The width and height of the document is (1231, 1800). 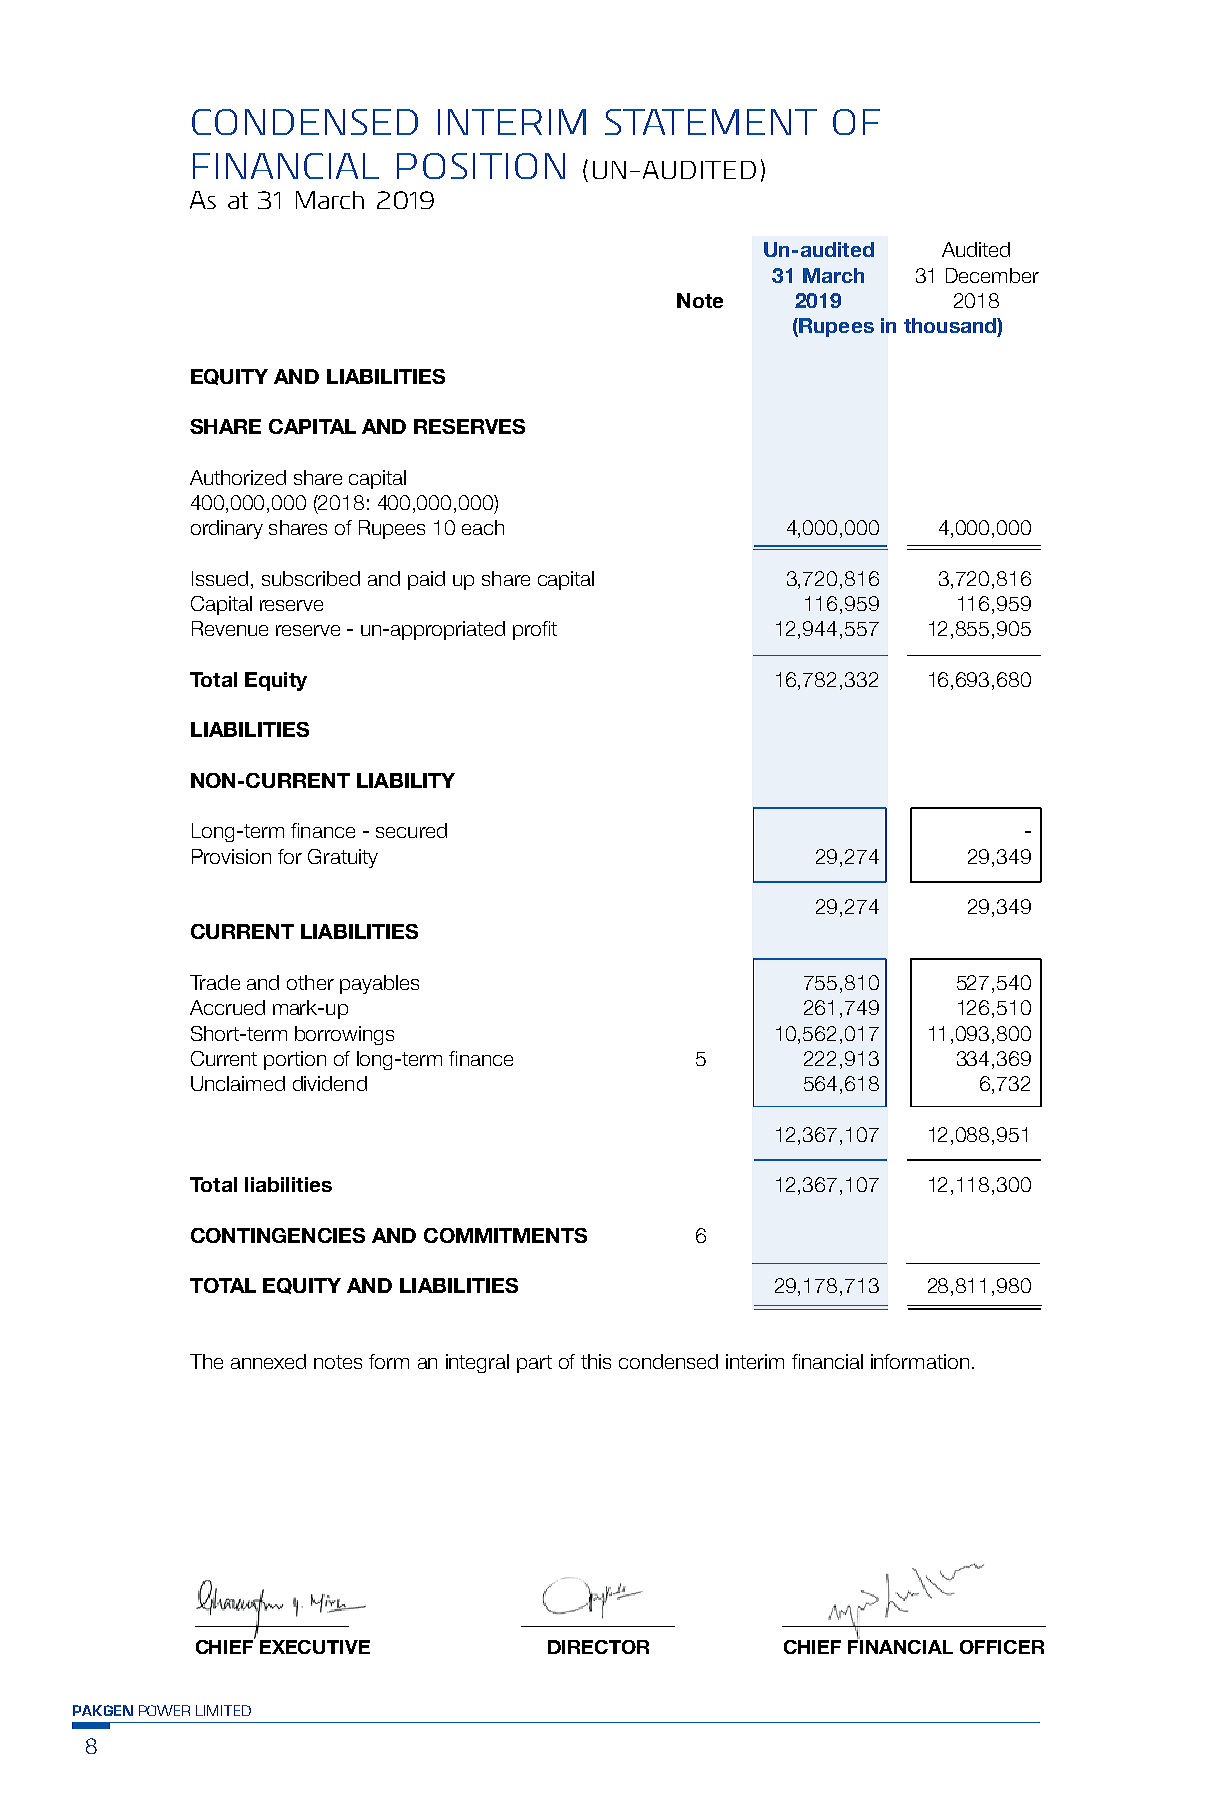 I want to click on CONTINGENCIES, so click(x=278, y=1235).
